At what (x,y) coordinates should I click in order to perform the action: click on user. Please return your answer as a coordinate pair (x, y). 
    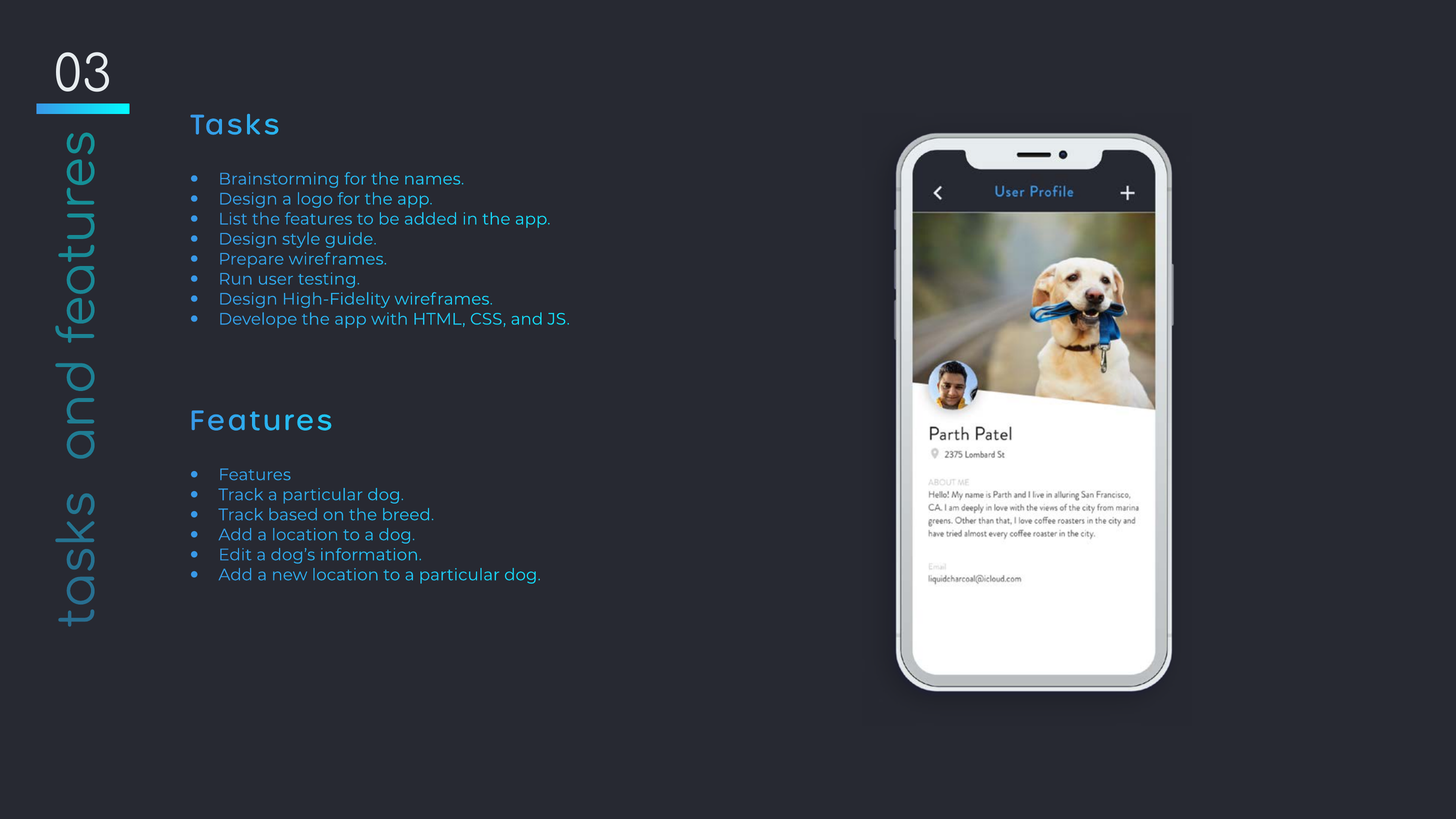
    Looking at the image, I should click on (276, 280).
